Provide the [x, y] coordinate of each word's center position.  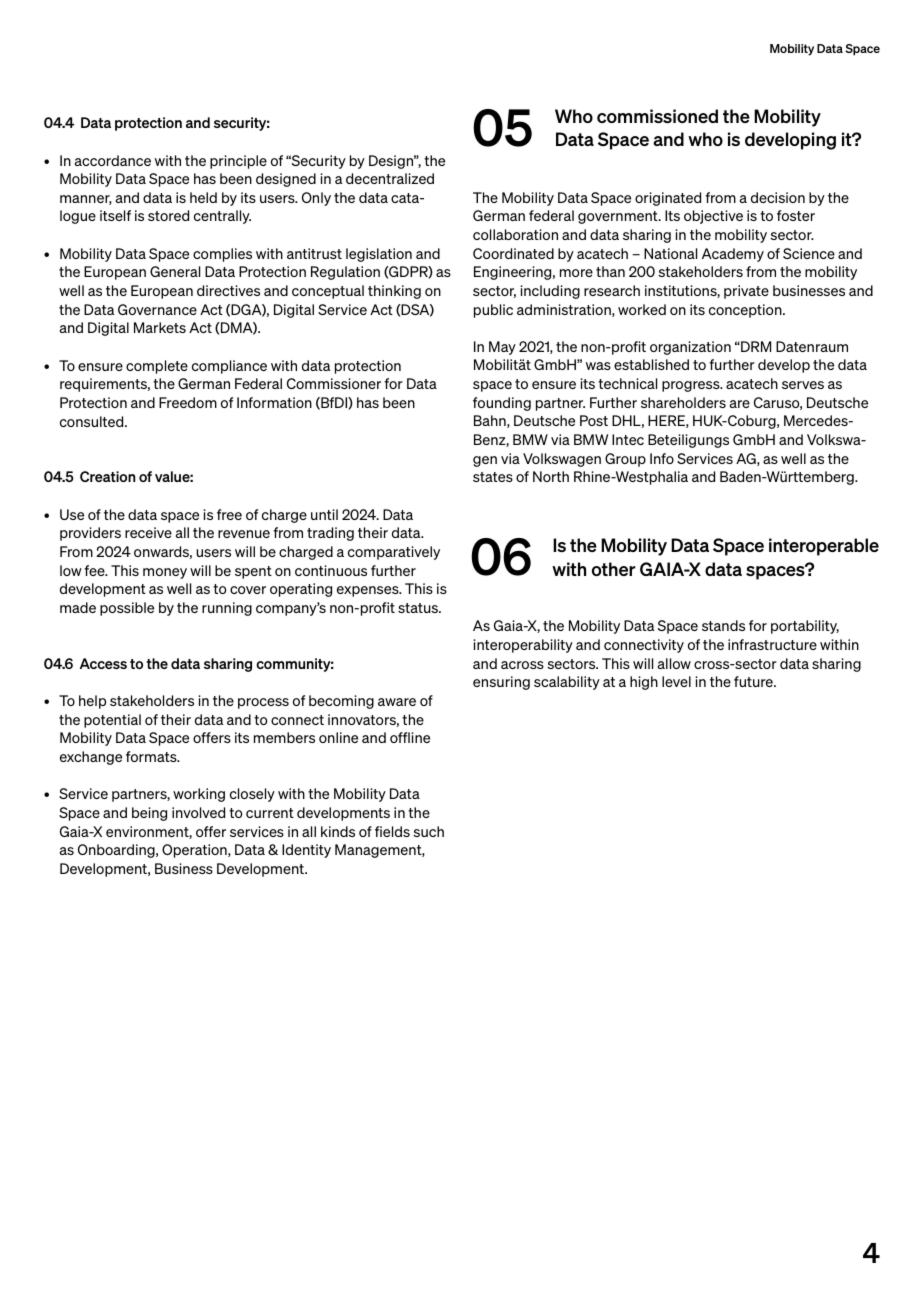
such [428, 831]
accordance [113, 160]
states [493, 477]
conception [746, 311]
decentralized [390, 178]
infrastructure [772, 644]
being [149, 814]
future [754, 681]
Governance [157, 309]
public [493, 311]
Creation [107, 476]
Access [103, 663]
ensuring [501, 683]
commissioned [657, 116]
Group [625, 460]
